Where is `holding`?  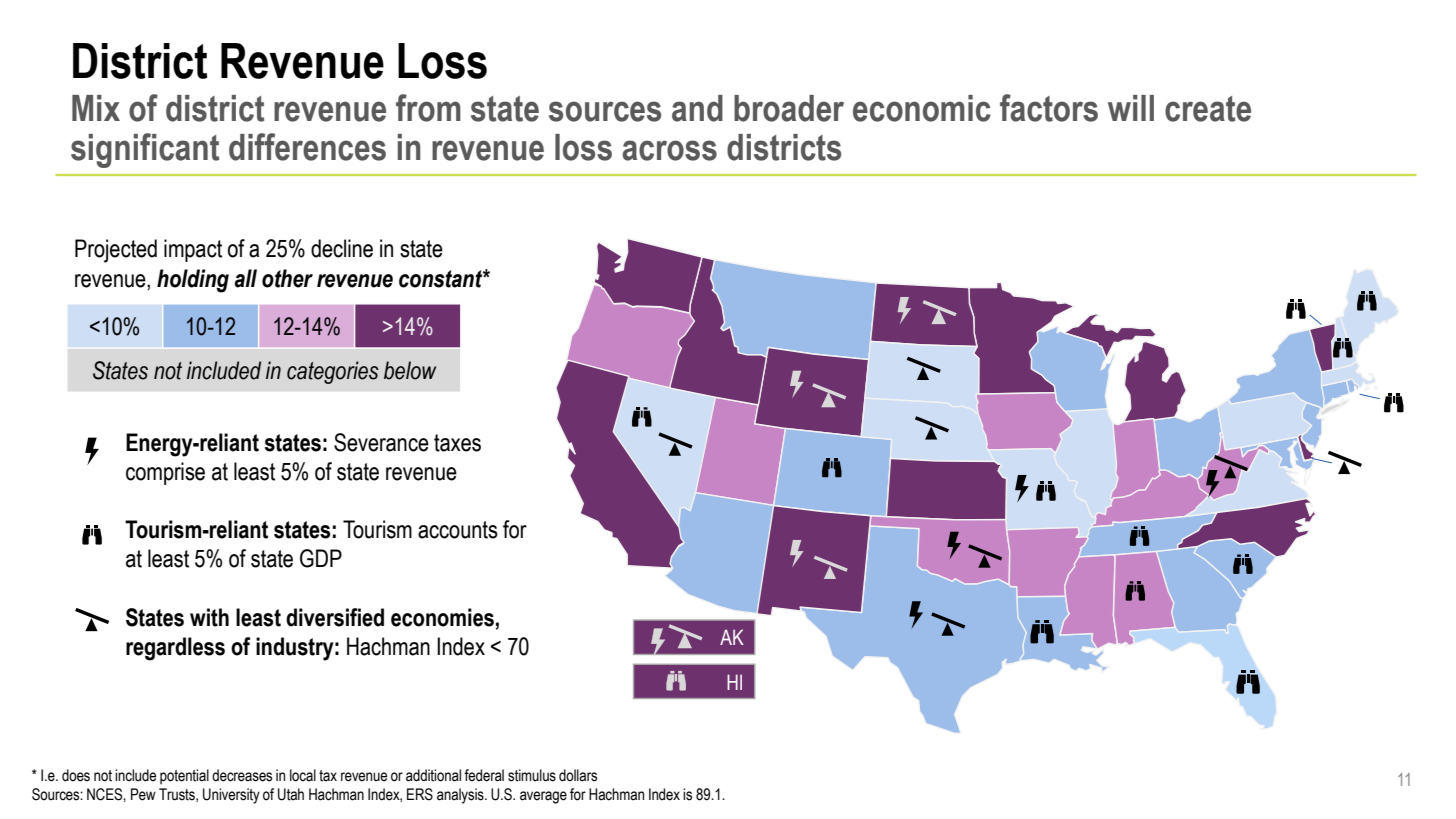
holding is located at coordinates (193, 281).
